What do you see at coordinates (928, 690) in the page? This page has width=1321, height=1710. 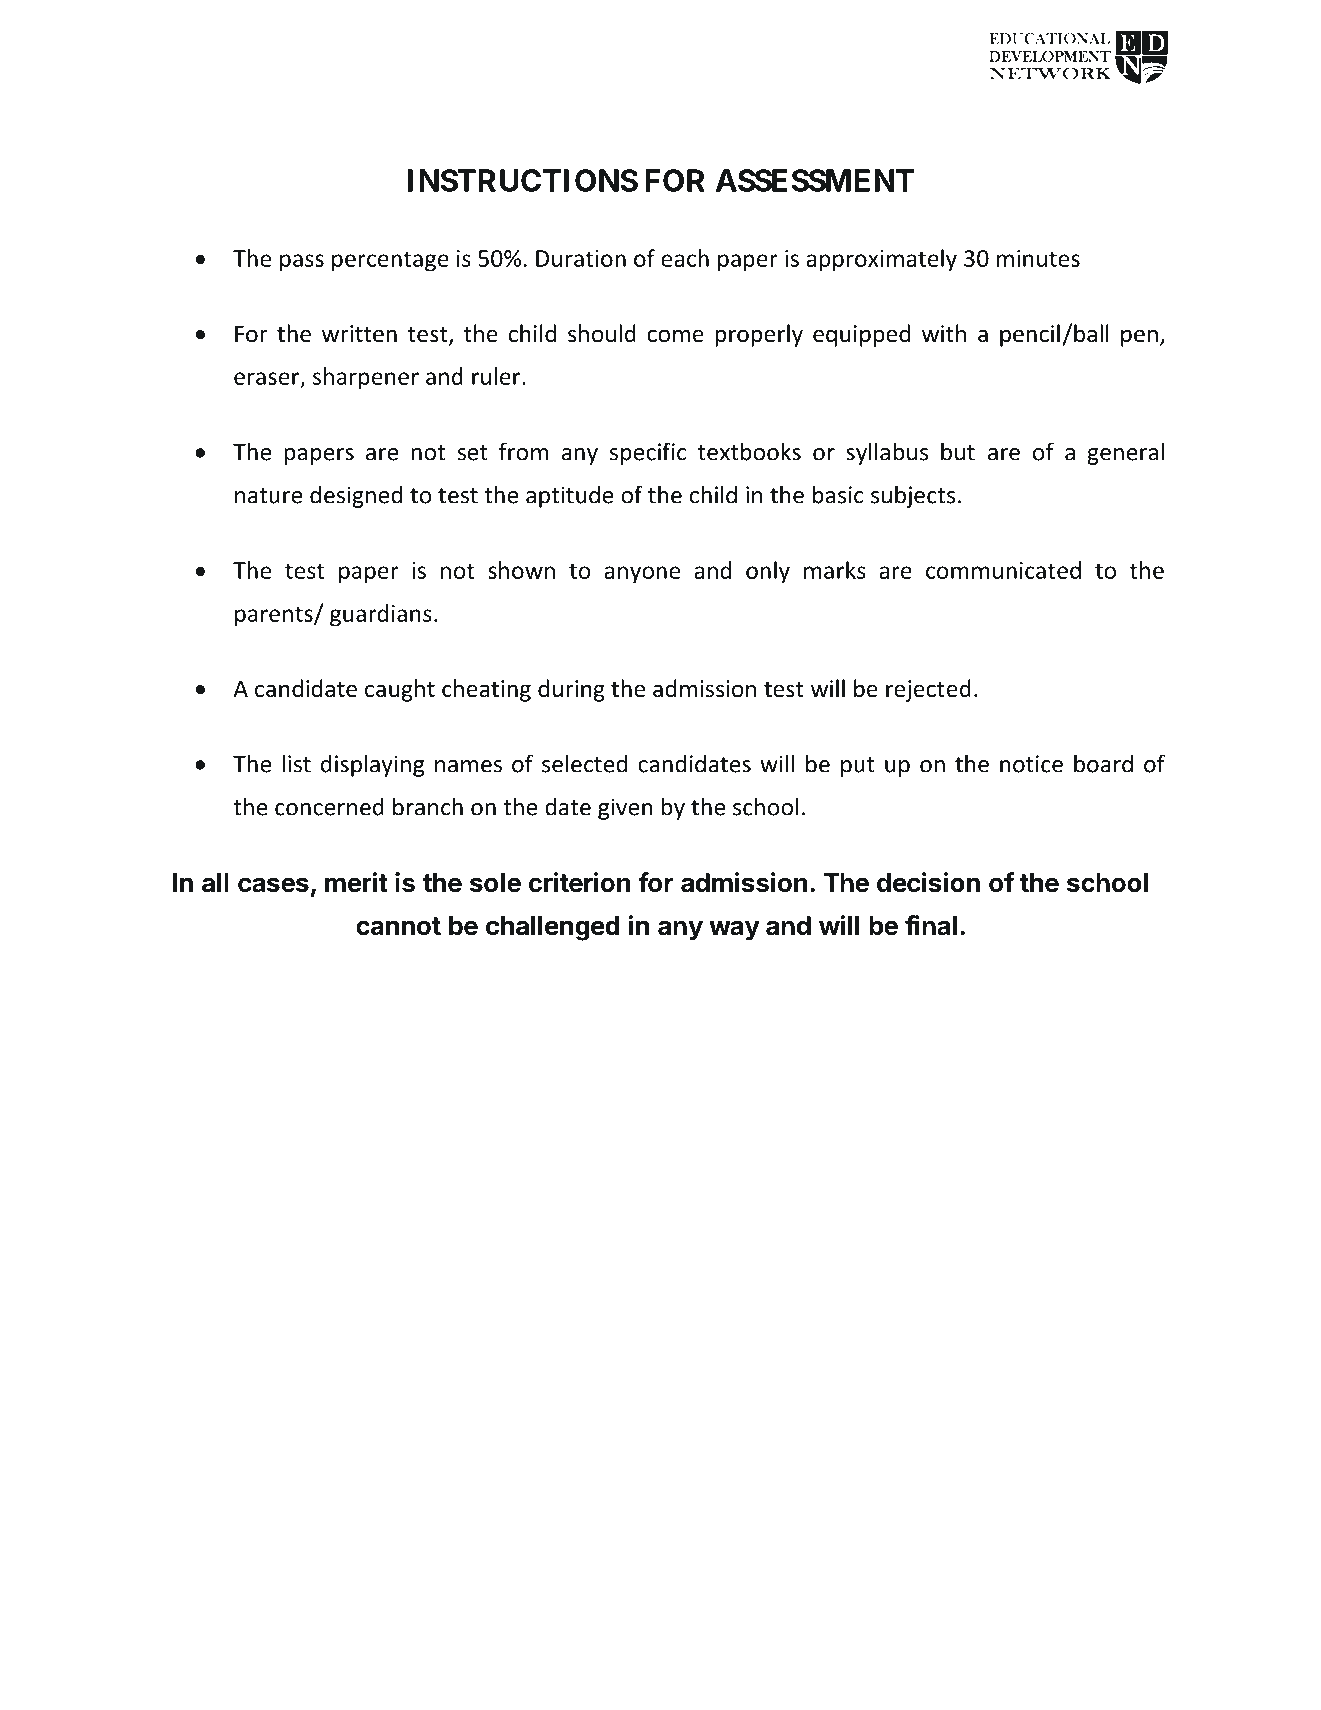 I see `rejected` at bounding box center [928, 690].
